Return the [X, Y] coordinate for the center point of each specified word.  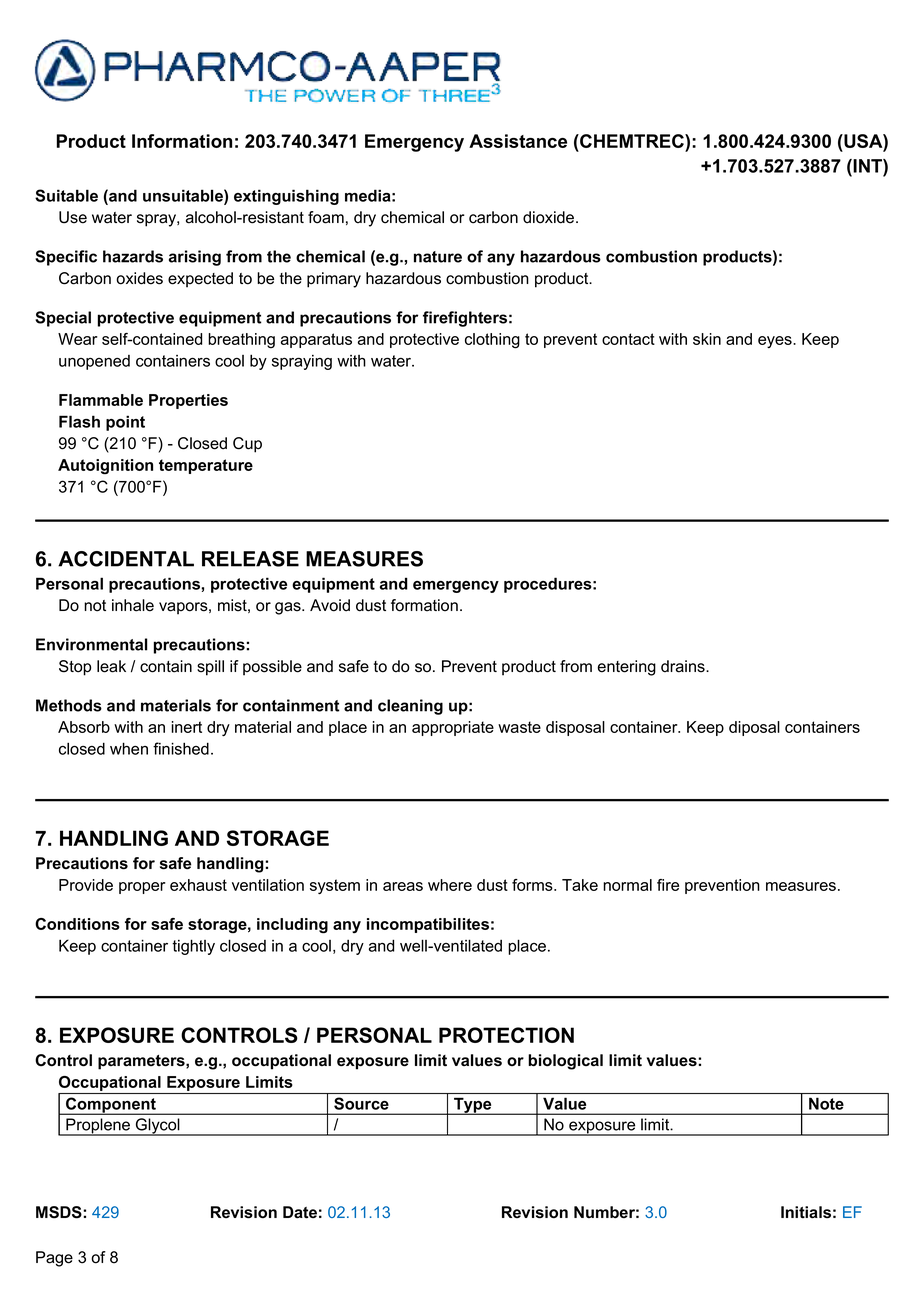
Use [73, 217]
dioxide [550, 217]
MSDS [60, 1212]
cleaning [410, 707]
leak [111, 666]
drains [684, 666]
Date [300, 1212]
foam [326, 217]
